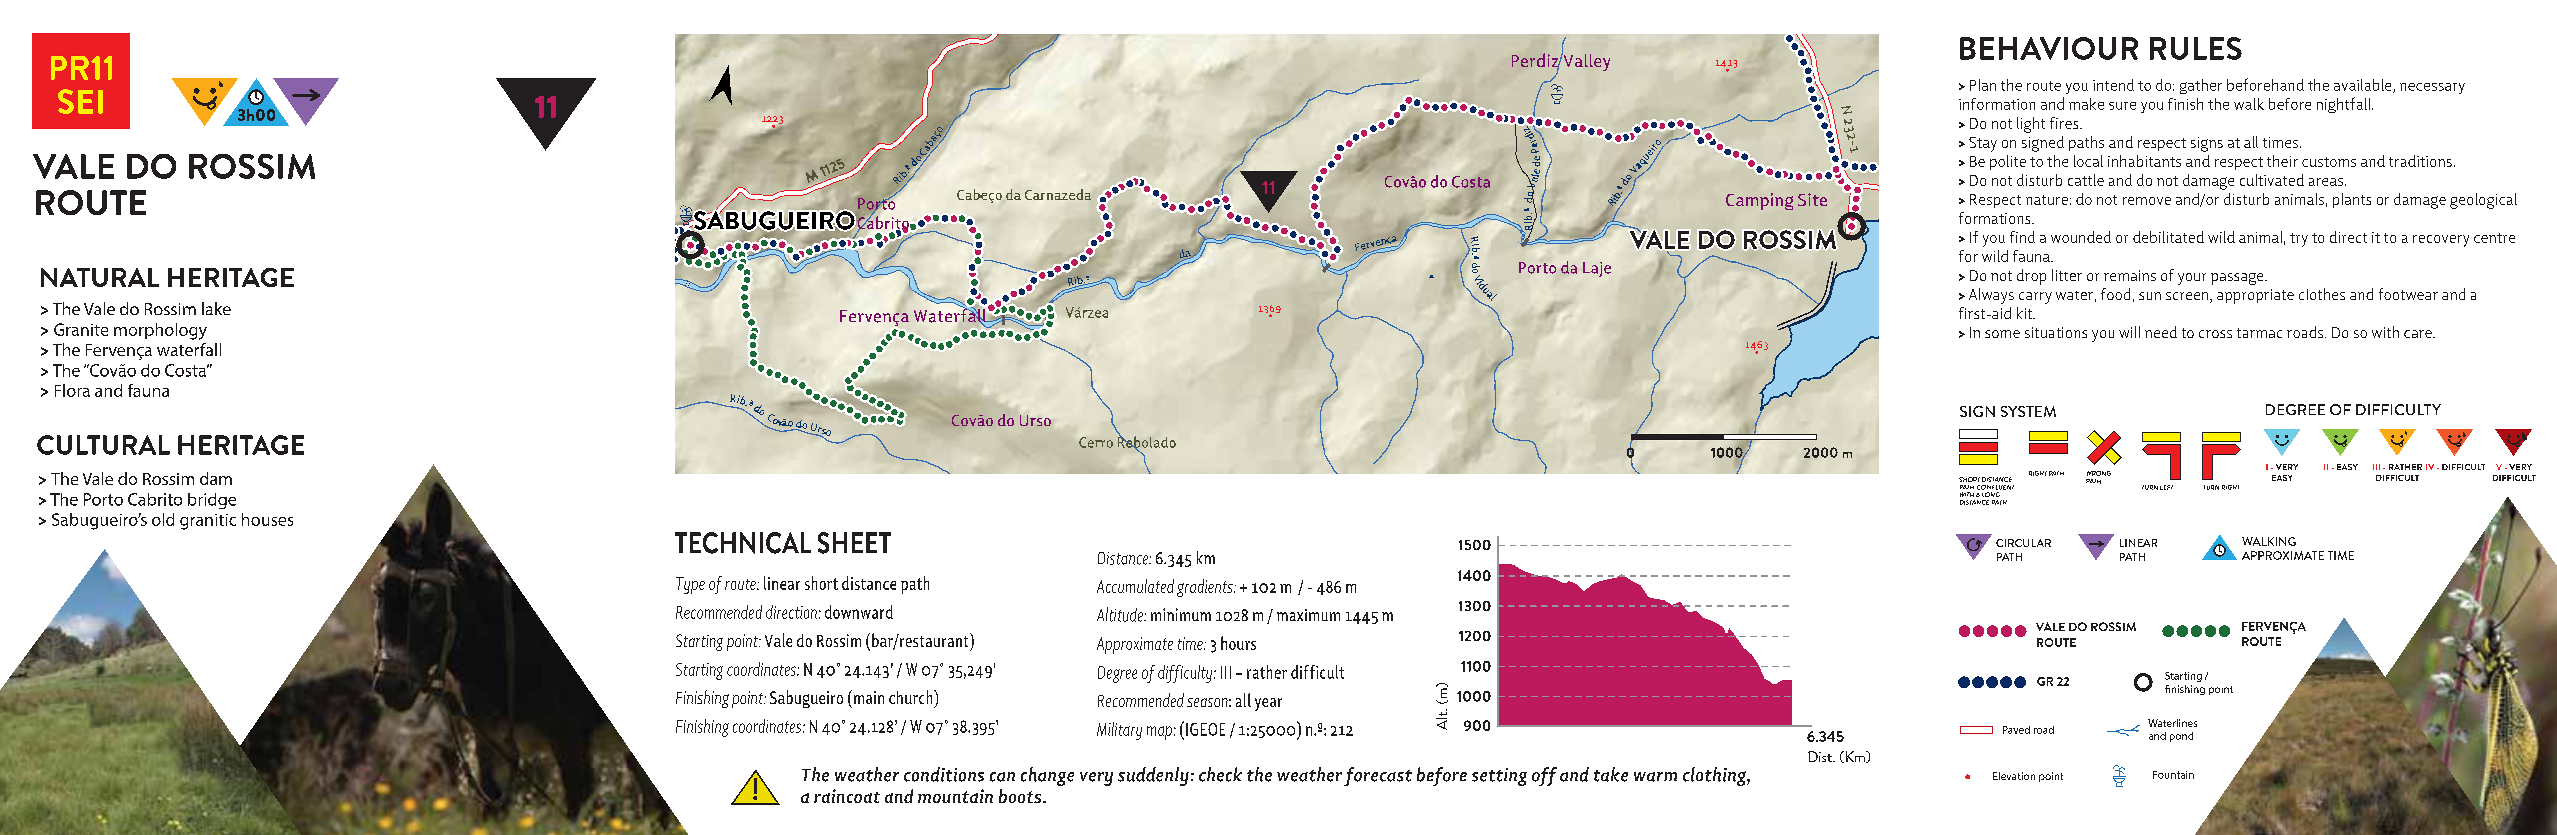  Describe the element at coordinates (847, 796) in the screenshot. I see `raincoat` at that location.
